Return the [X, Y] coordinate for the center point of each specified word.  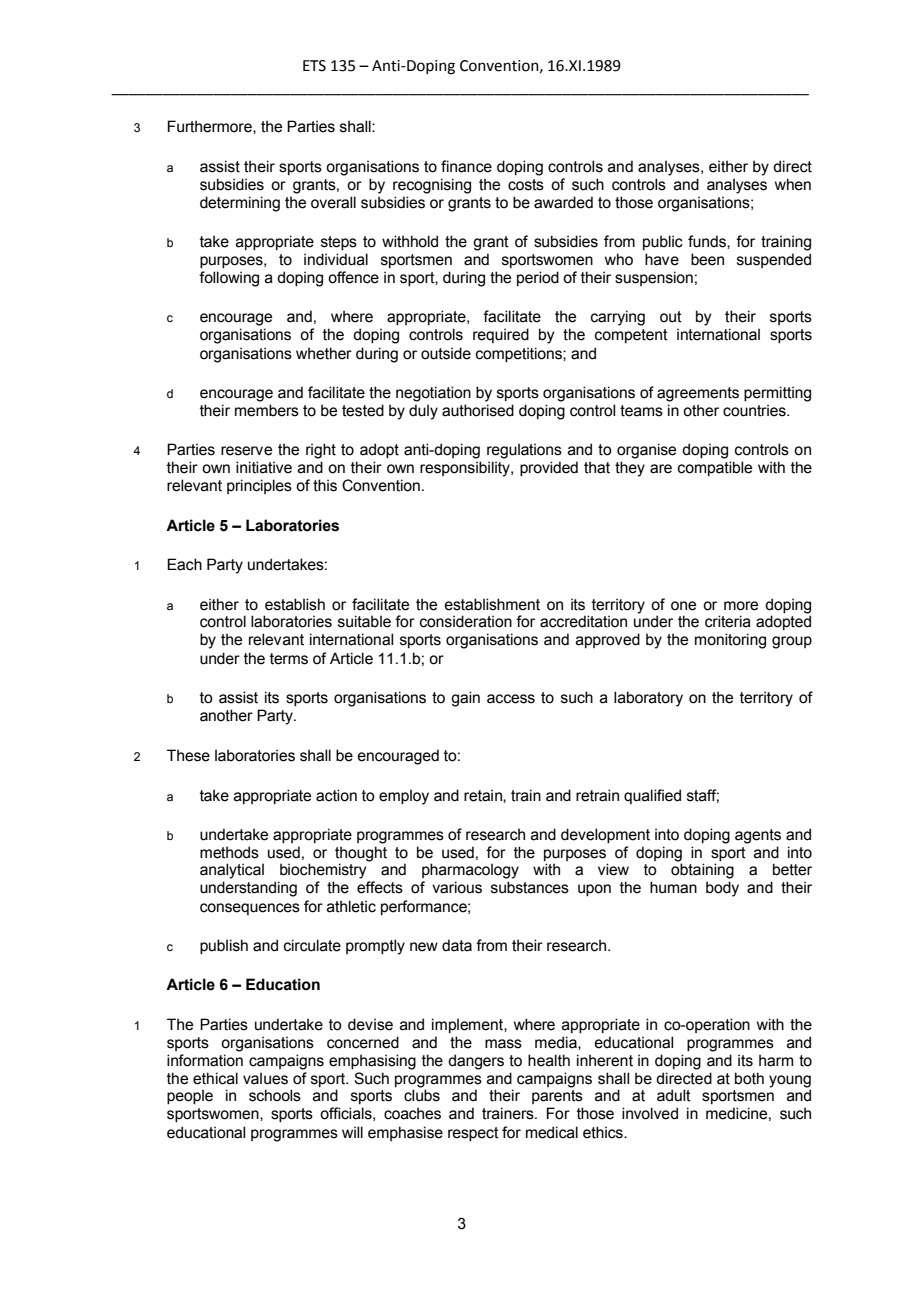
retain [484, 796]
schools [275, 1095]
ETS [314, 66]
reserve [246, 451]
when [793, 184]
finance [466, 166]
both [749, 1078]
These [188, 755]
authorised [478, 410]
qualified [652, 796]
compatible [715, 468]
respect [473, 1134]
